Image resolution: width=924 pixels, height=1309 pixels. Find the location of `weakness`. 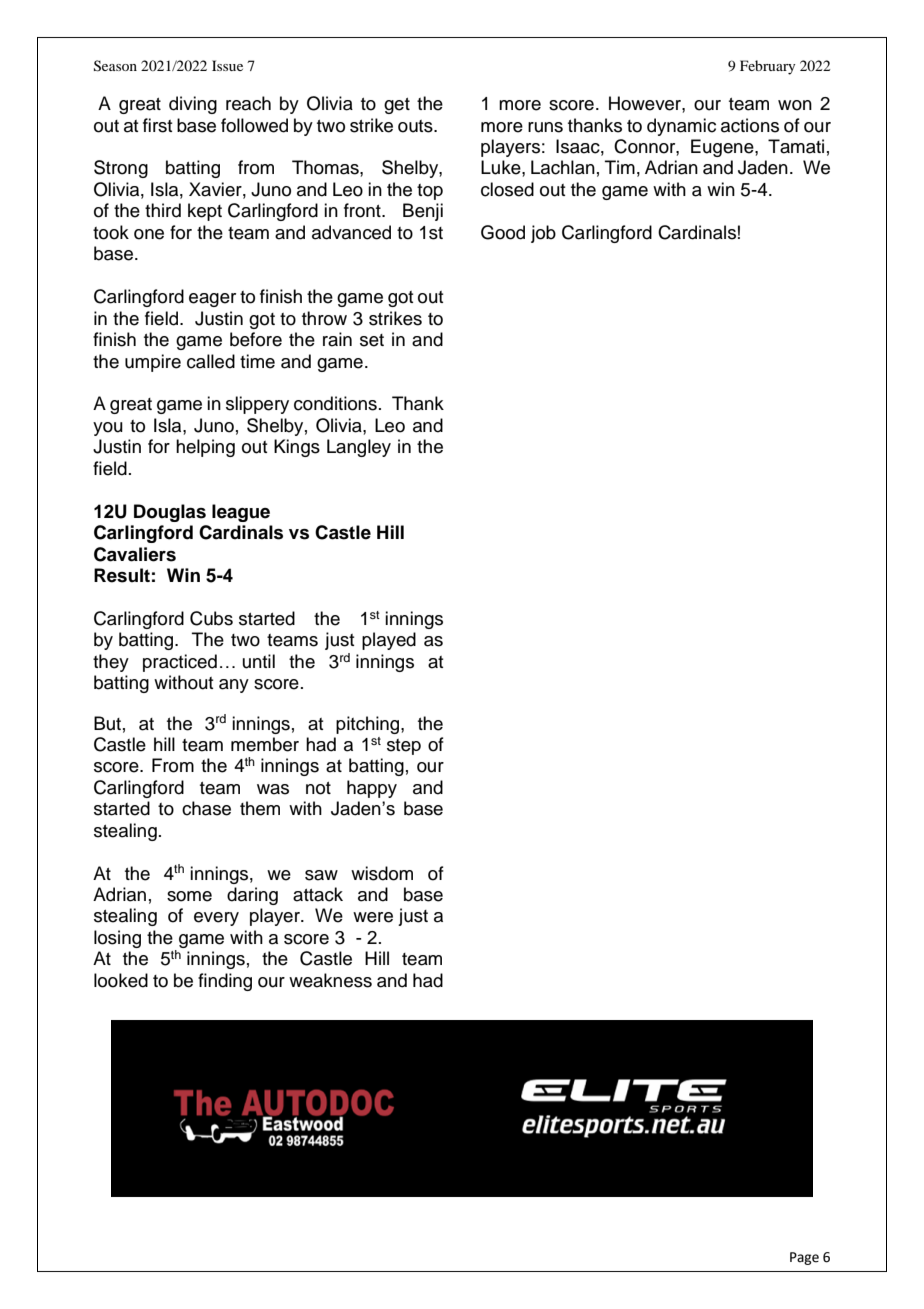

weakness is located at coordinates (330, 980).
